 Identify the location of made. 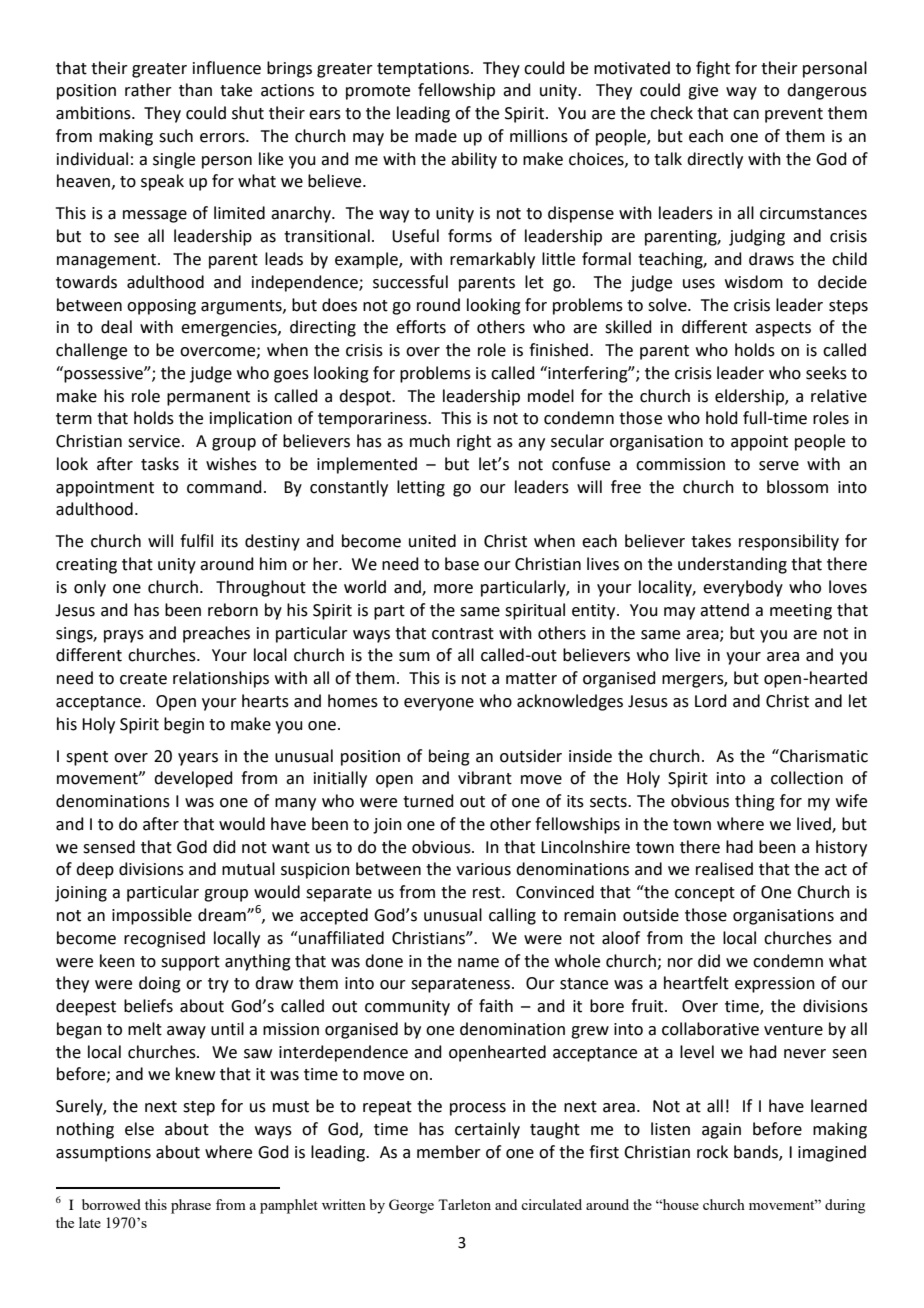
(436, 136).
